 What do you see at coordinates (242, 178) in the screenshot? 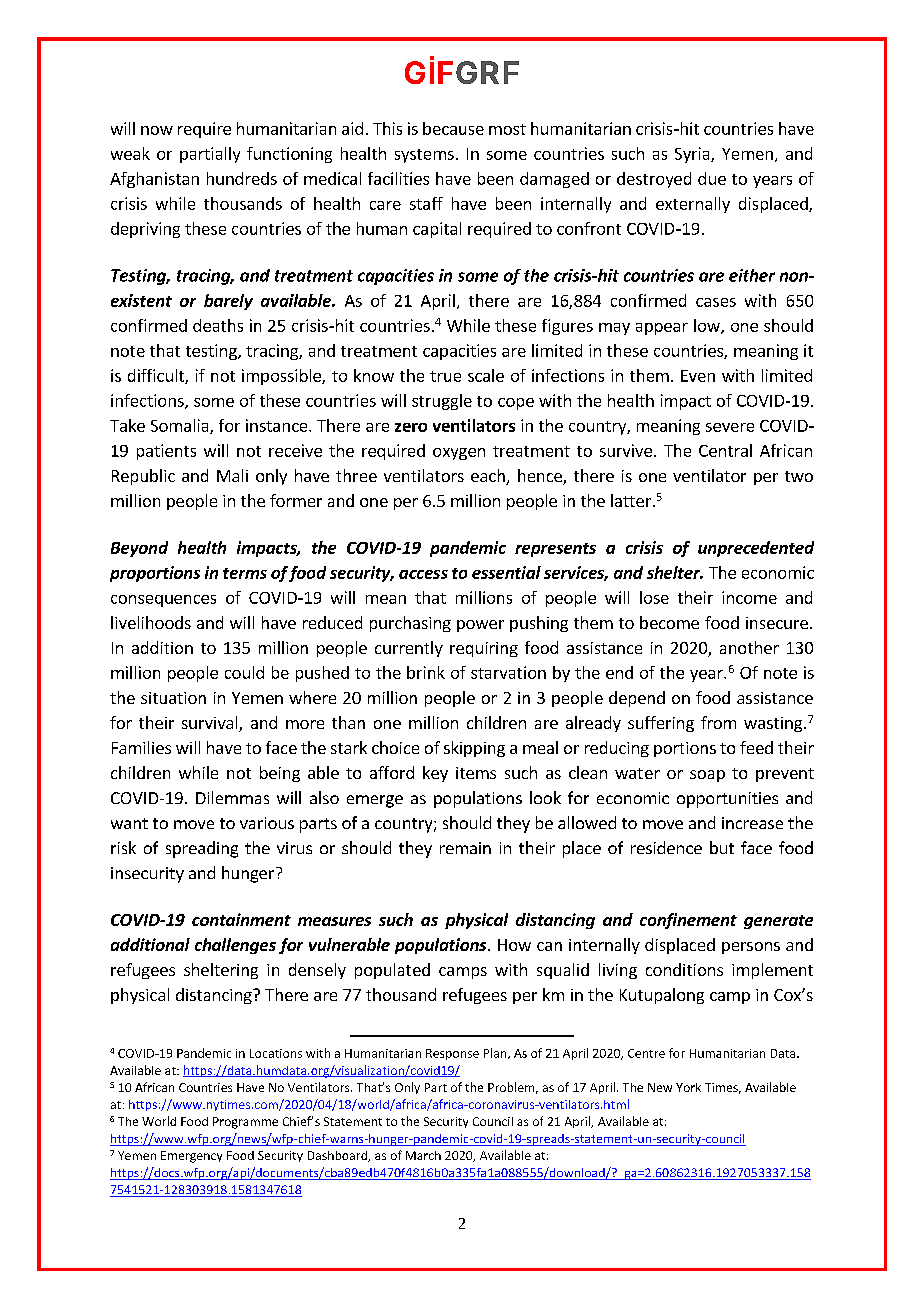
I see `hundreds` at bounding box center [242, 178].
